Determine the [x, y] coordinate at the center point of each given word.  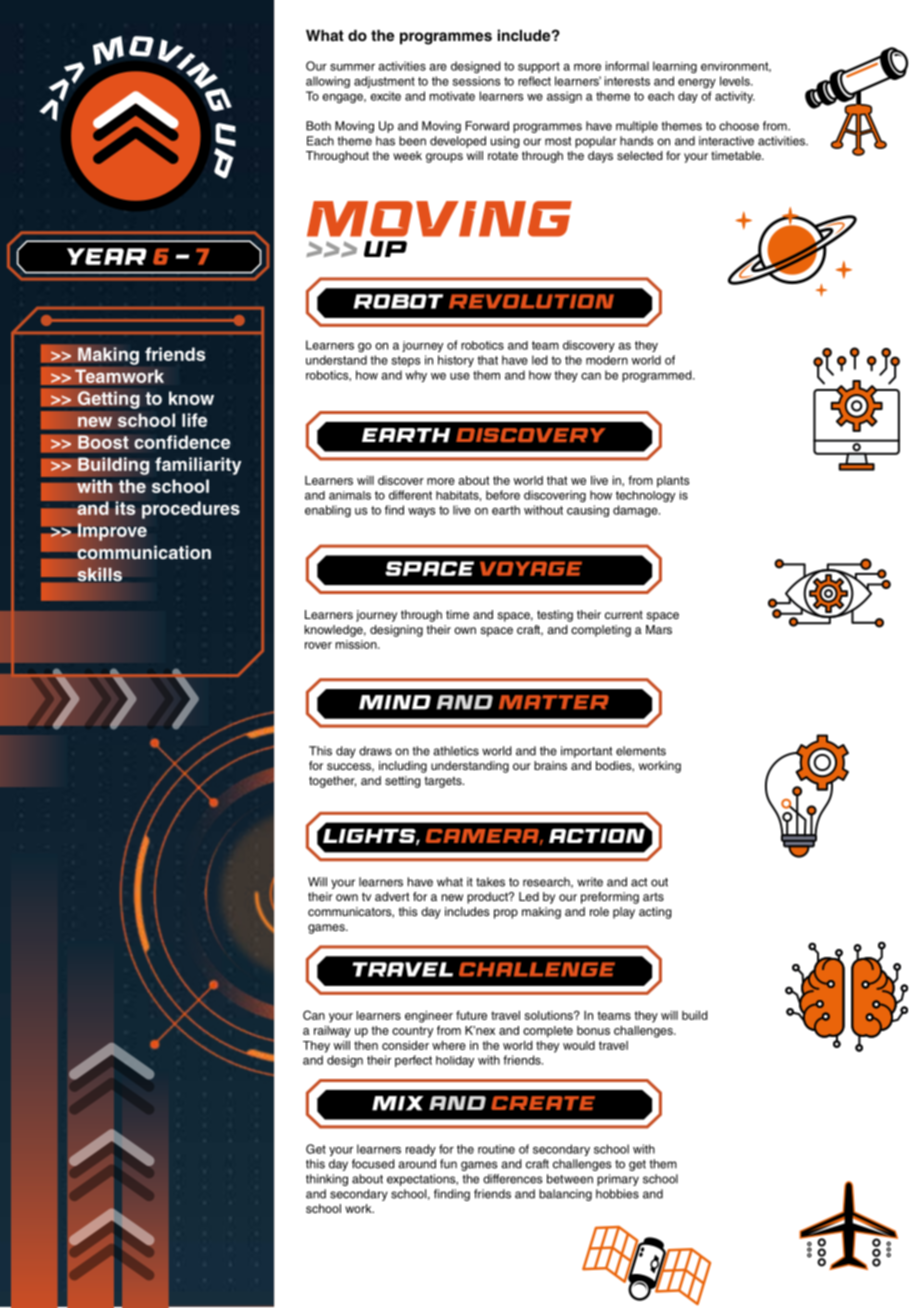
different [410, 495]
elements [641, 751]
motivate [452, 96]
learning [675, 67]
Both [318, 126]
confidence [182, 442]
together [332, 782]
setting [403, 782]
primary [618, 1180]
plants [673, 482]
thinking [327, 1180]
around [417, 1164]
